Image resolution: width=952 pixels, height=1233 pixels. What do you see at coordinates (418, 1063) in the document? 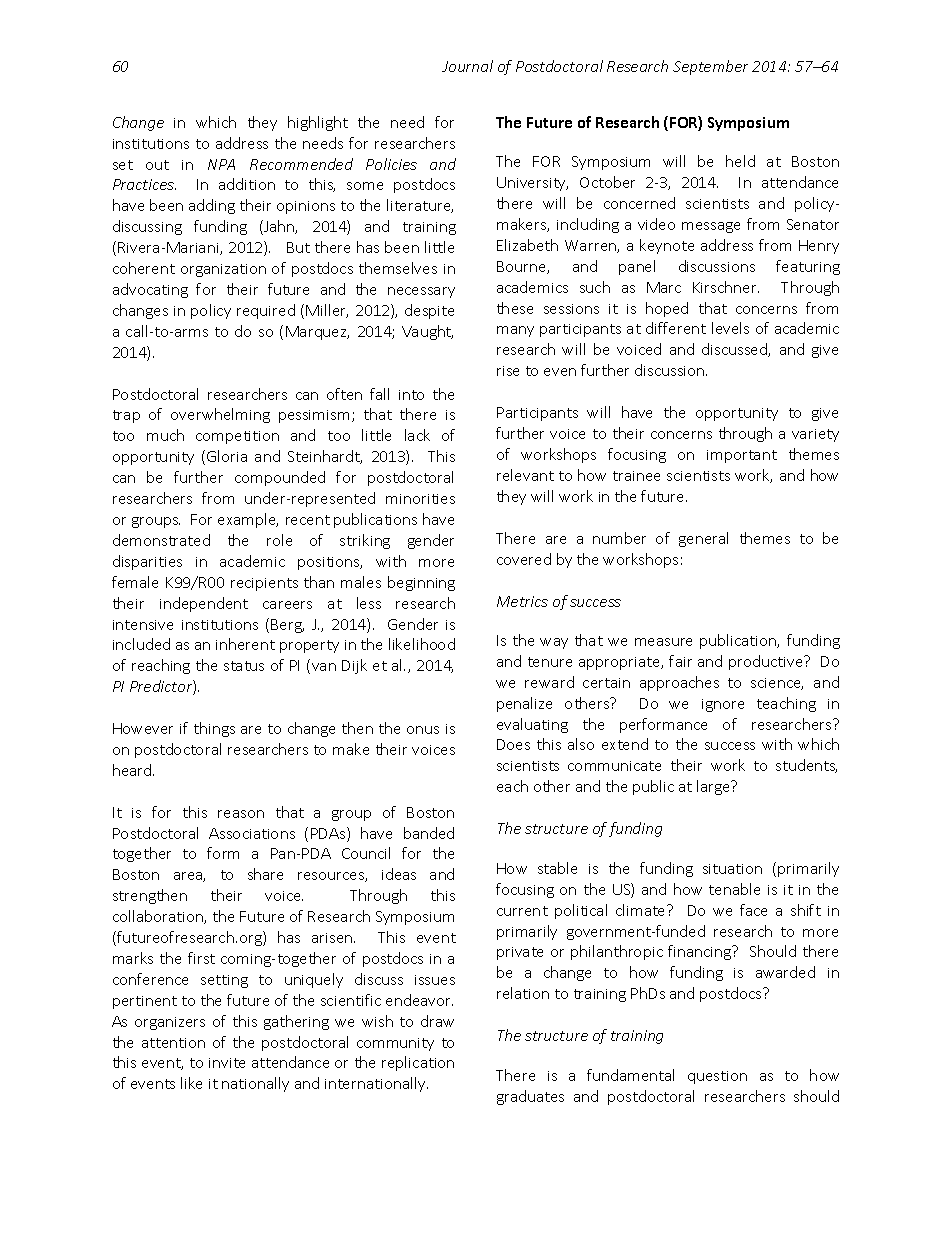
I see `replication` at bounding box center [418, 1063].
